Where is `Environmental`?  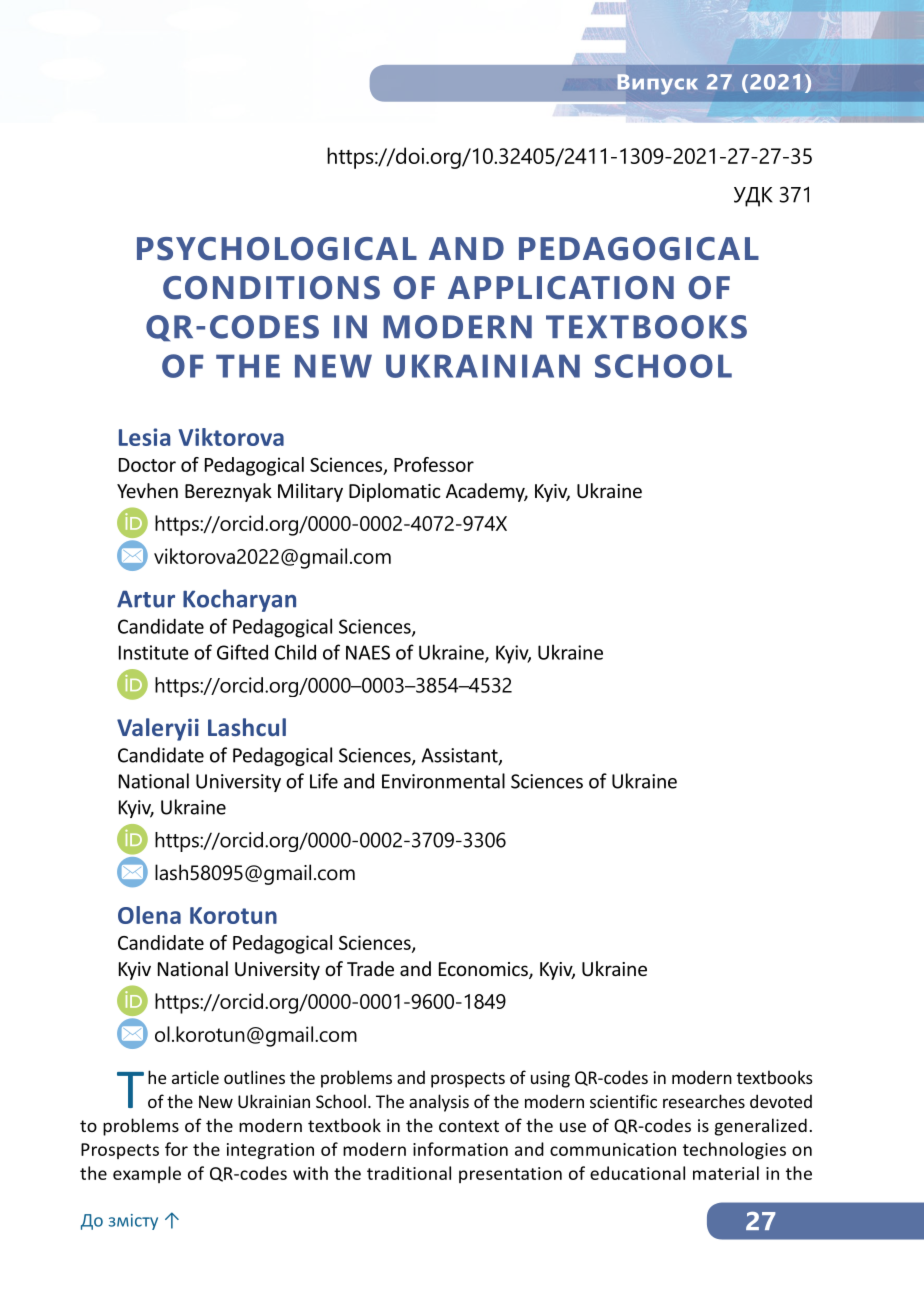 Environmental is located at coordinates (443, 781).
